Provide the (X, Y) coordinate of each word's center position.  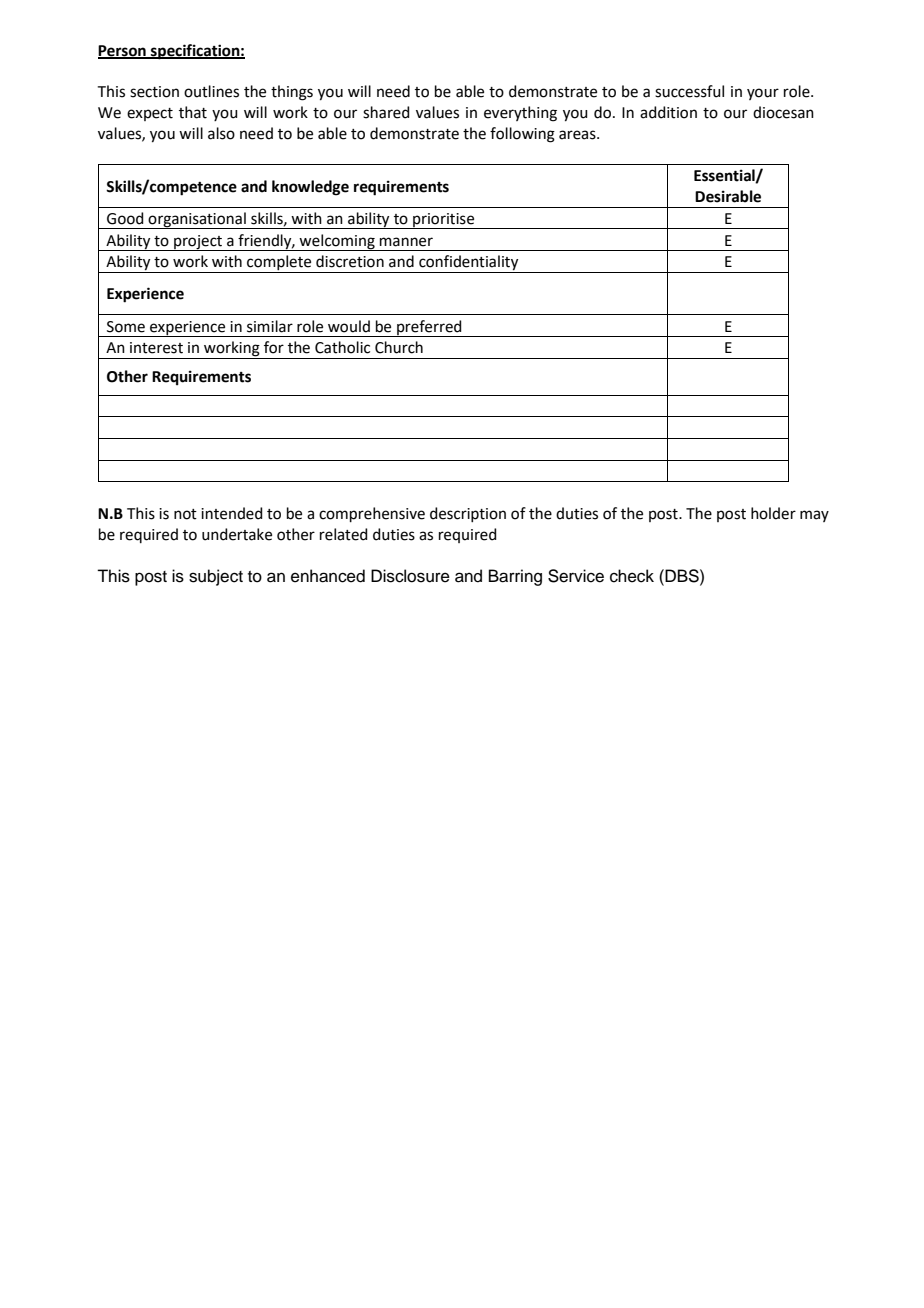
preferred (429, 328)
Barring (515, 577)
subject (216, 577)
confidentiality (469, 264)
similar (270, 326)
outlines (211, 91)
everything (520, 114)
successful (689, 91)
